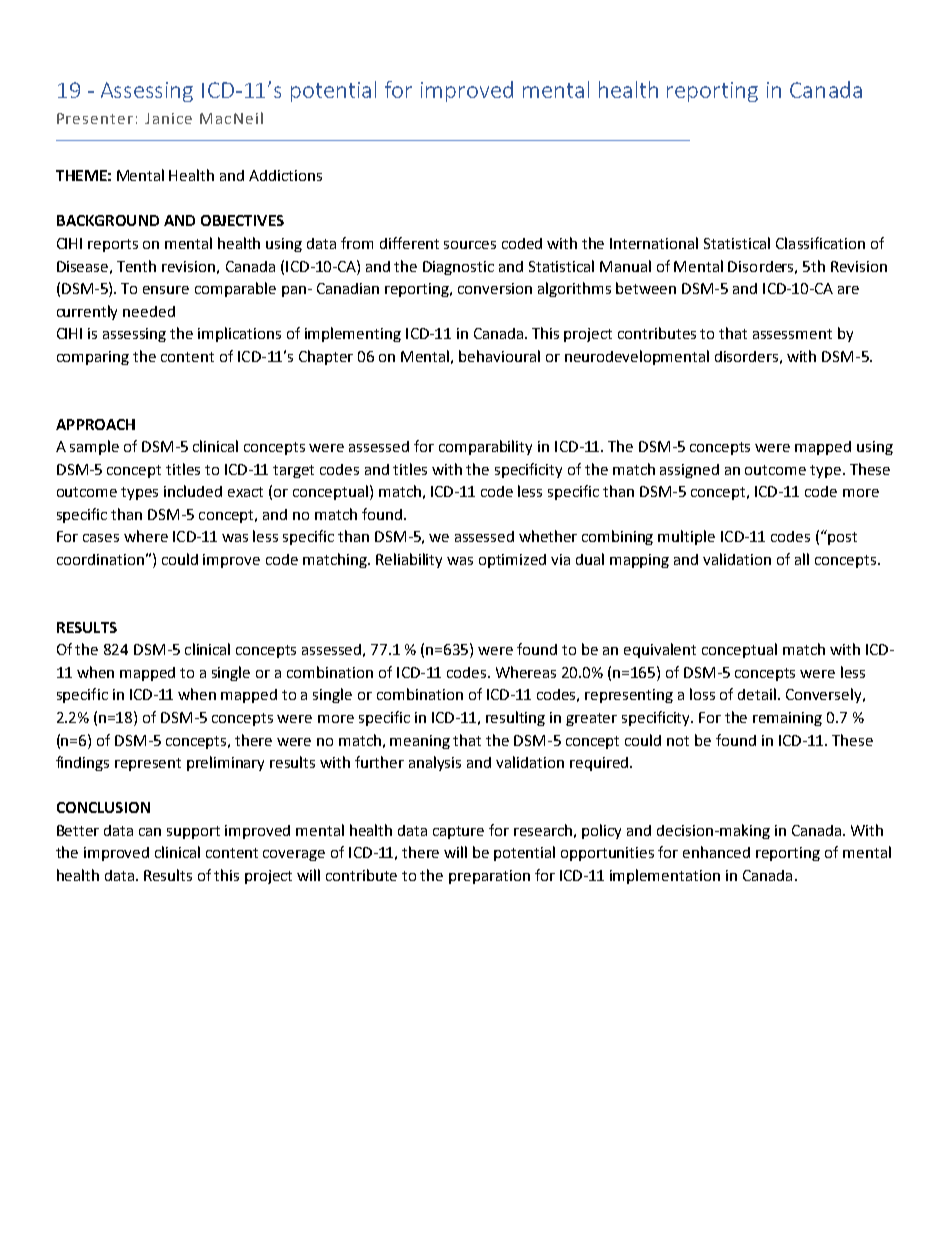 This screenshot has height=1233, width=952. What do you see at coordinates (285, 175) in the screenshot?
I see `Addictions` at bounding box center [285, 175].
